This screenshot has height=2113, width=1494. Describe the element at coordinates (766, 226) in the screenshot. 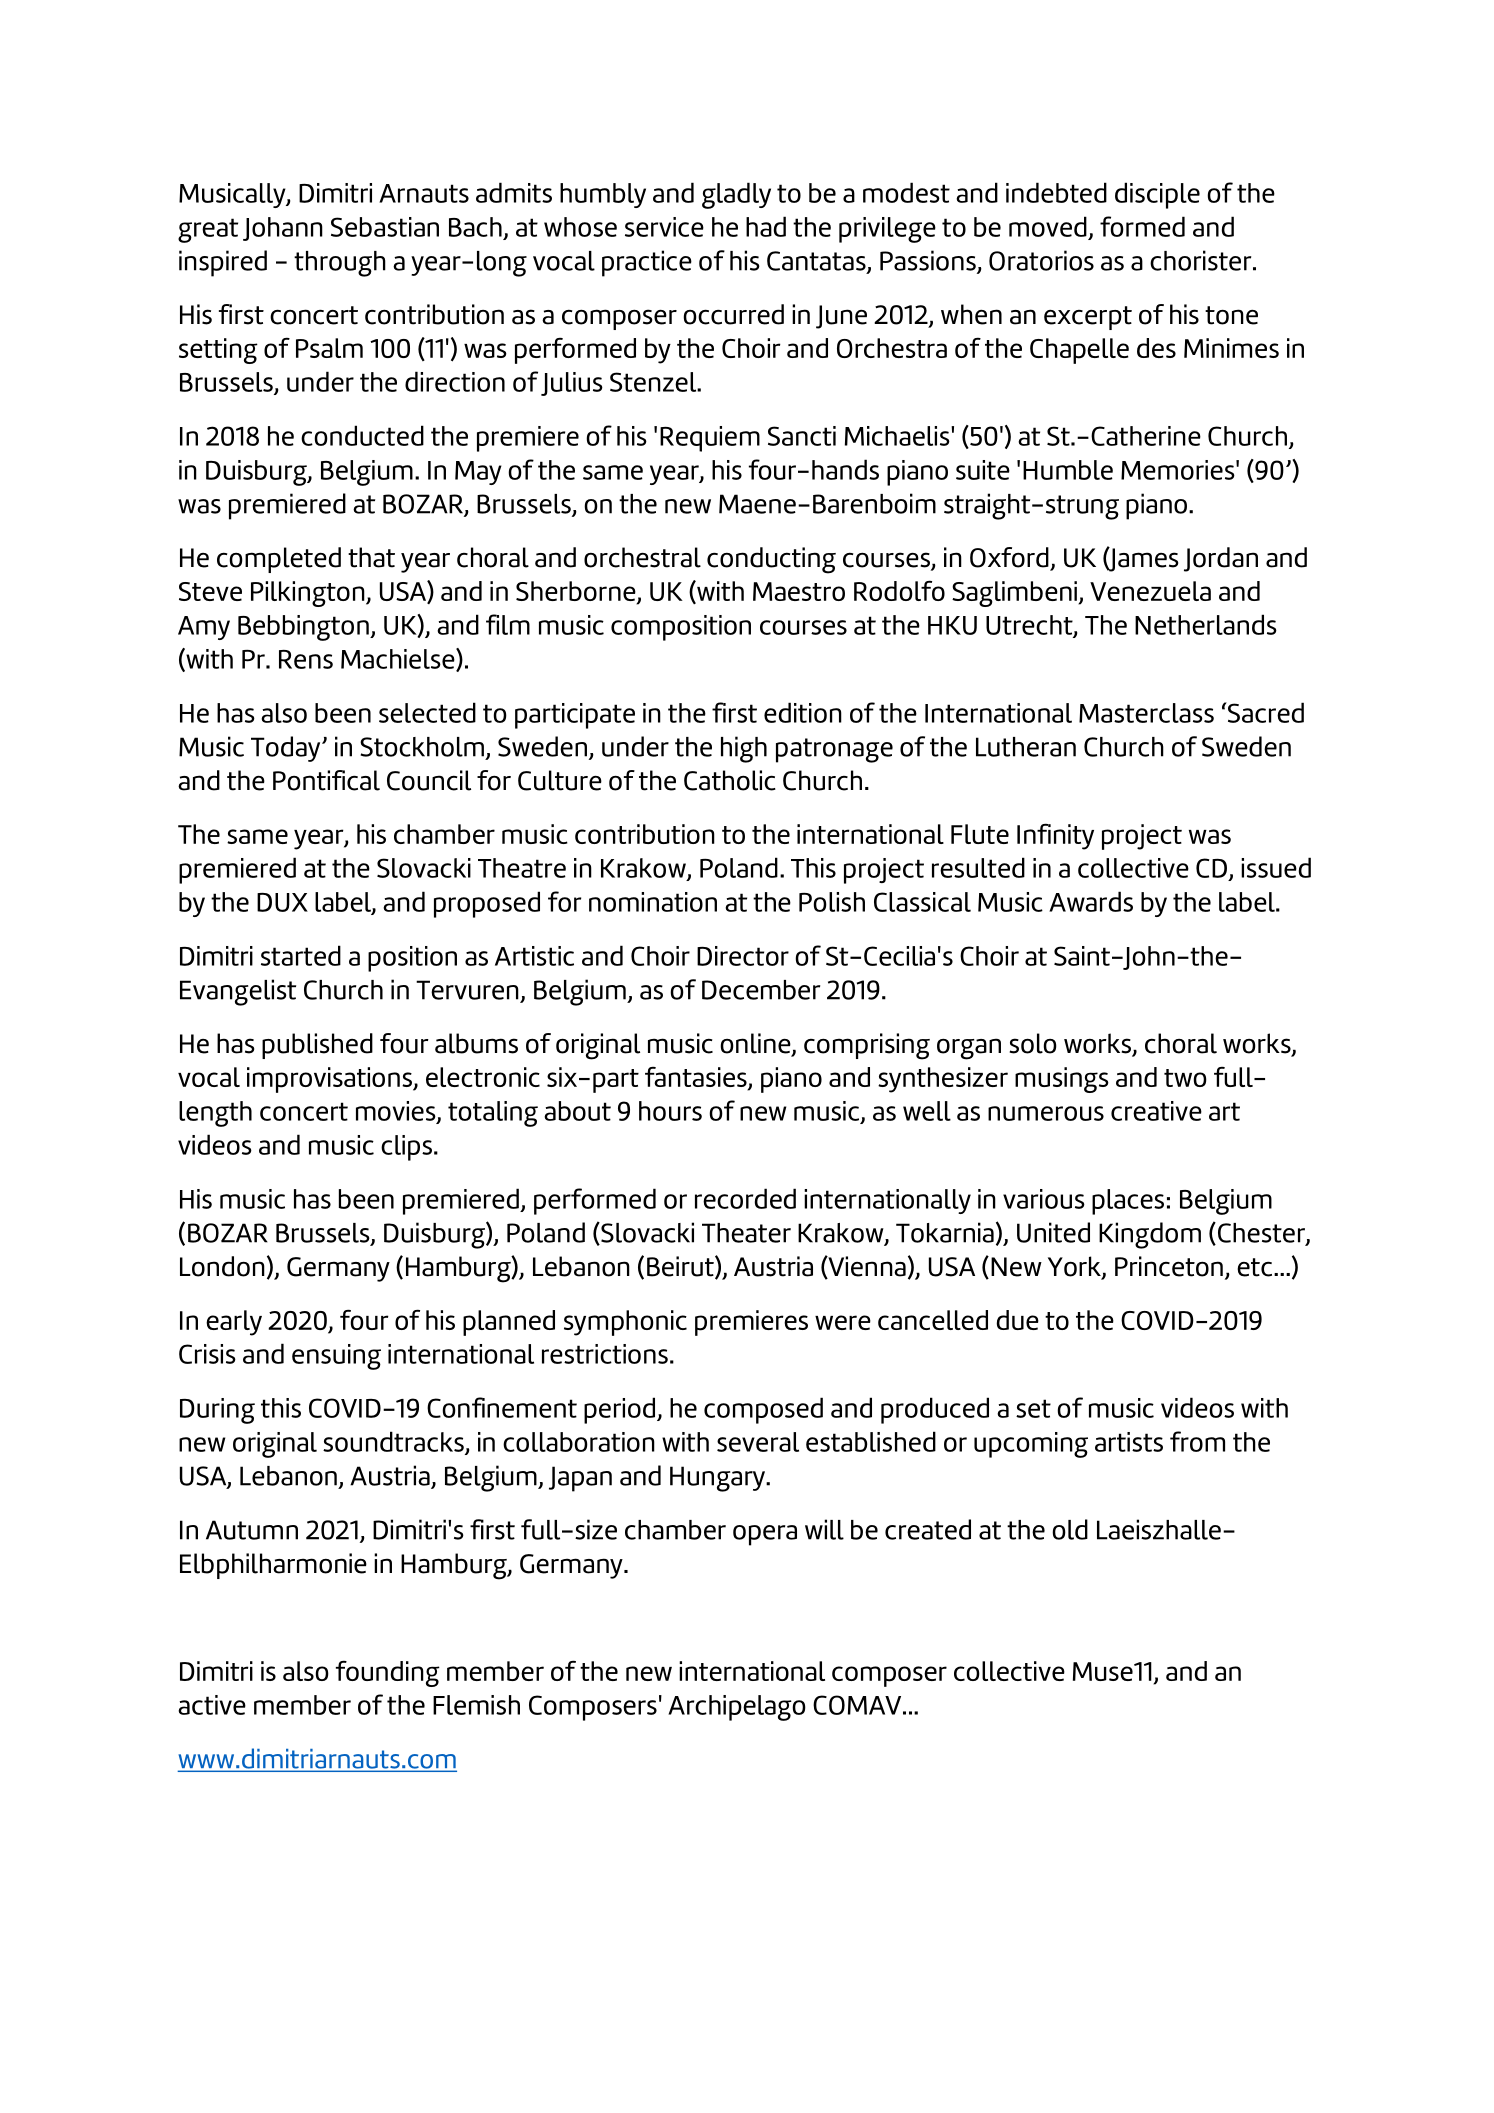

I see `had` at that location.
